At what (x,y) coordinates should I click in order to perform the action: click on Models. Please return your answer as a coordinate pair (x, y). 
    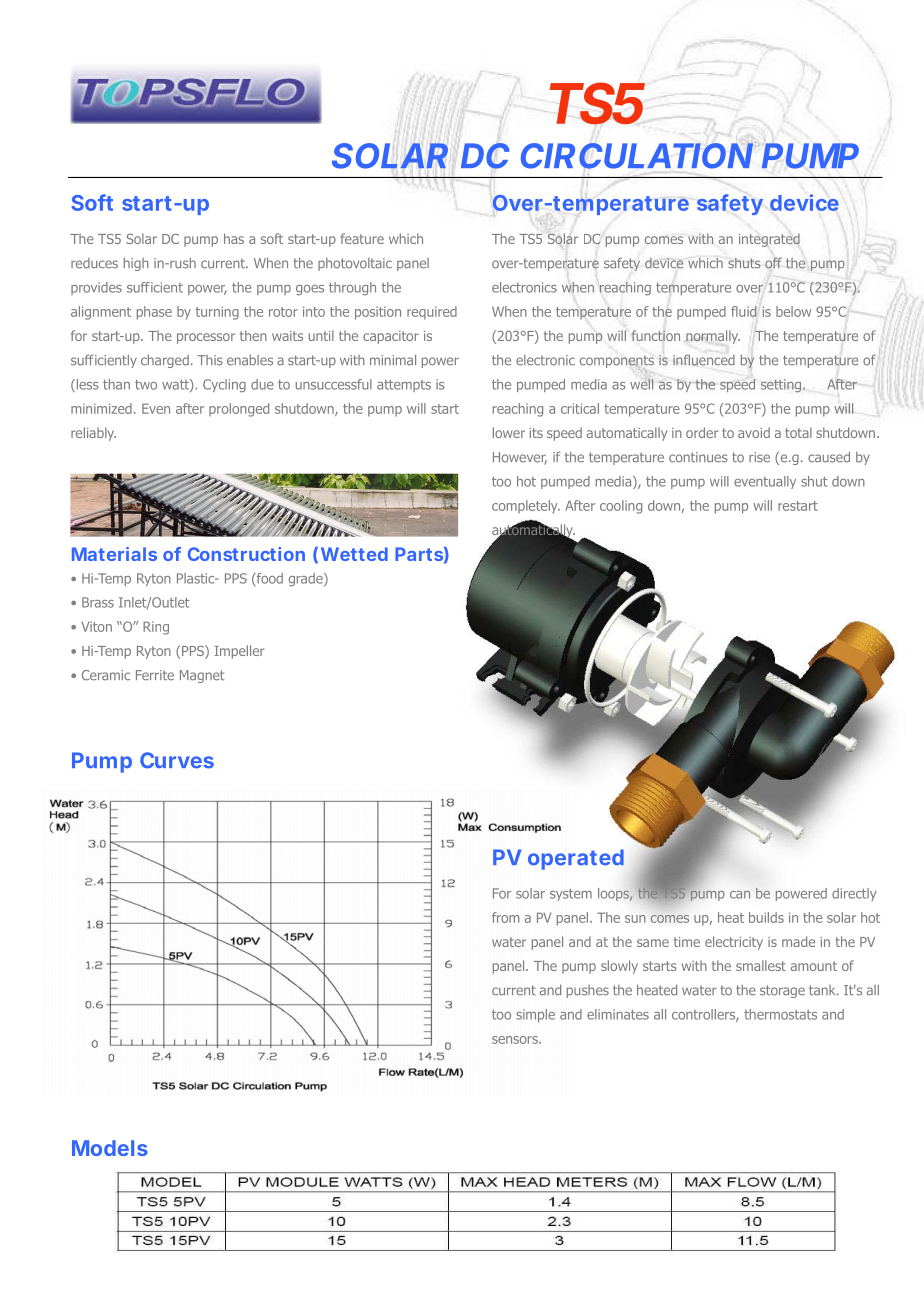
    Looking at the image, I should click on (110, 1148).
